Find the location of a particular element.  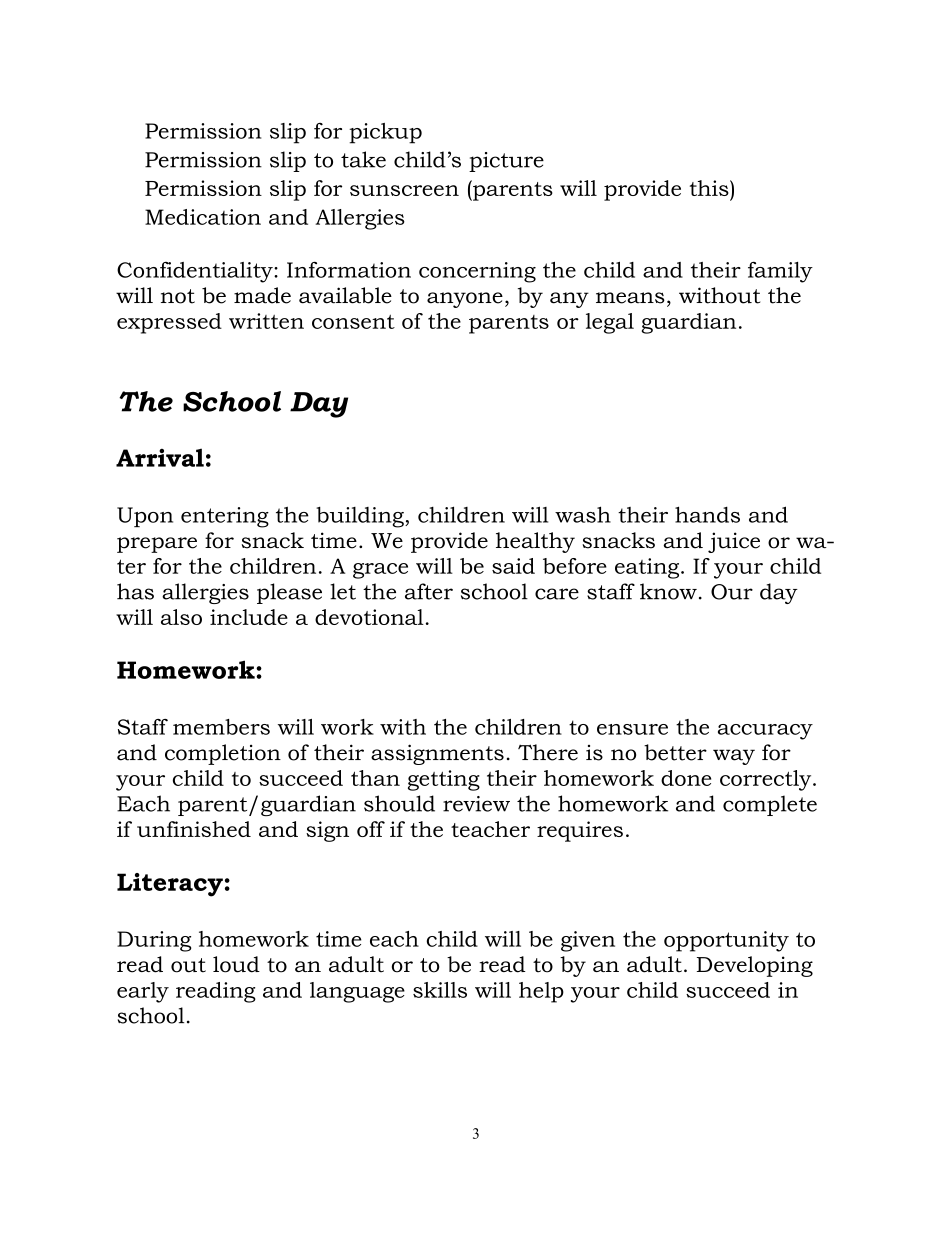

this is located at coordinates (710, 188).
